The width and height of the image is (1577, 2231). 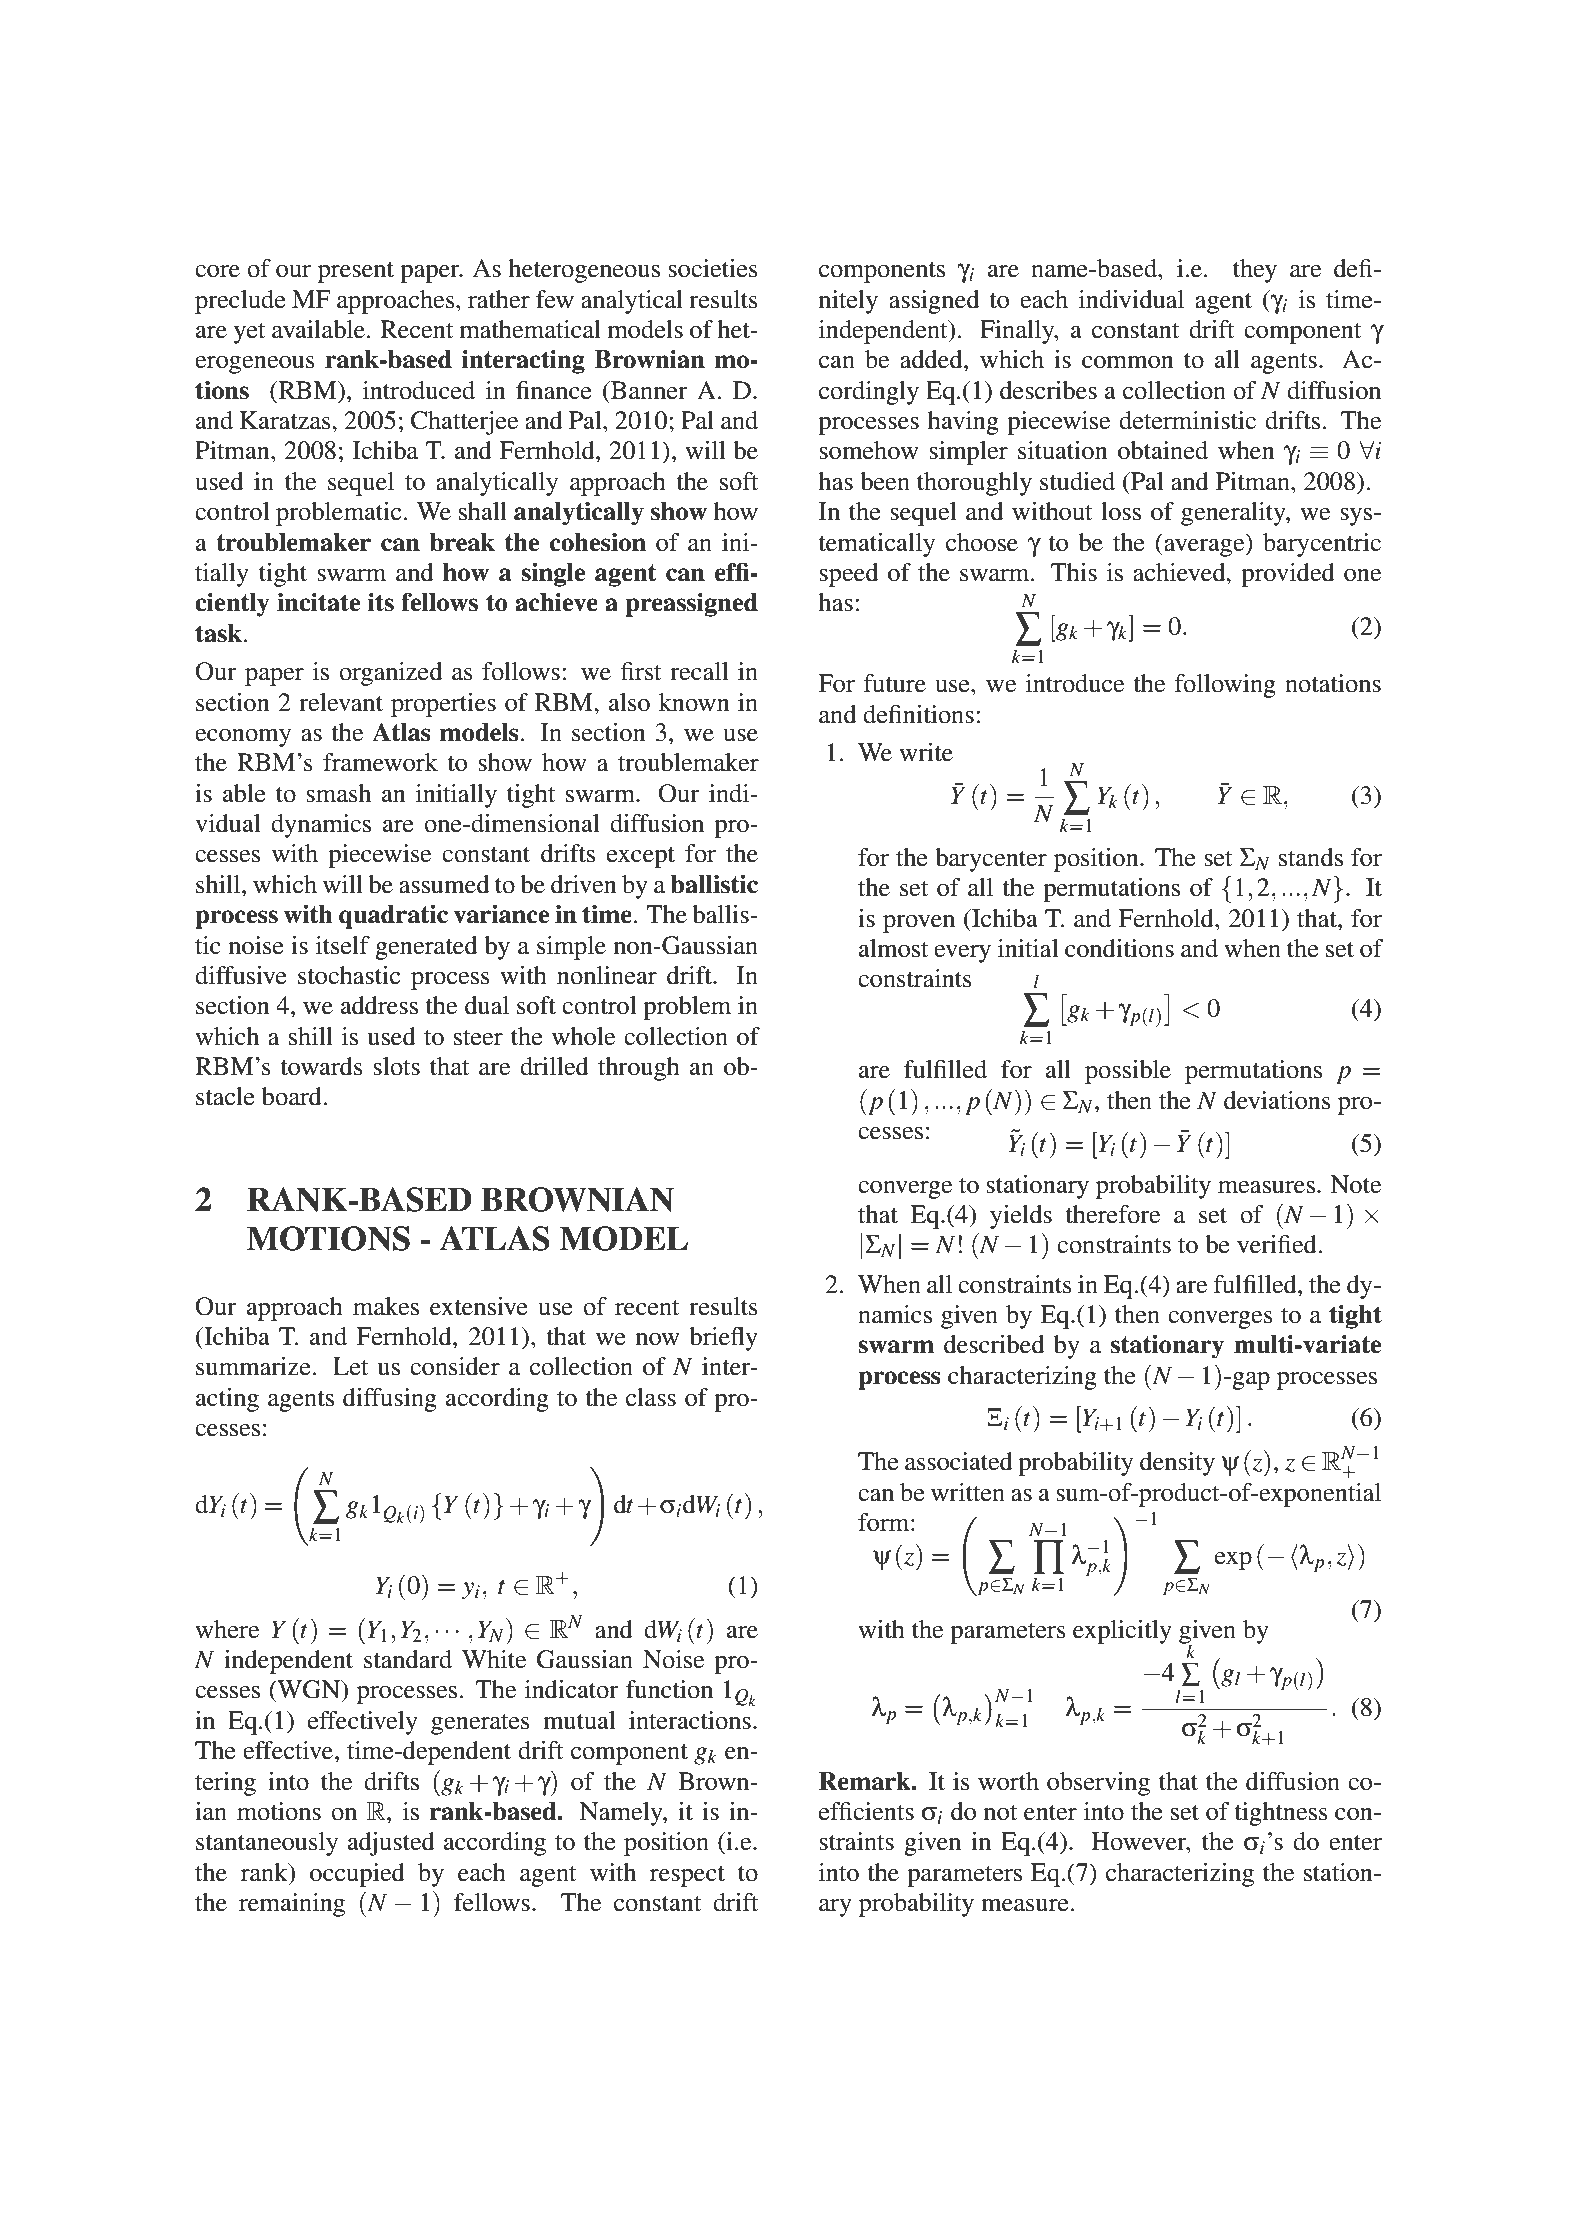 What do you see at coordinates (713, 268) in the image?
I see `societies` at bounding box center [713, 268].
